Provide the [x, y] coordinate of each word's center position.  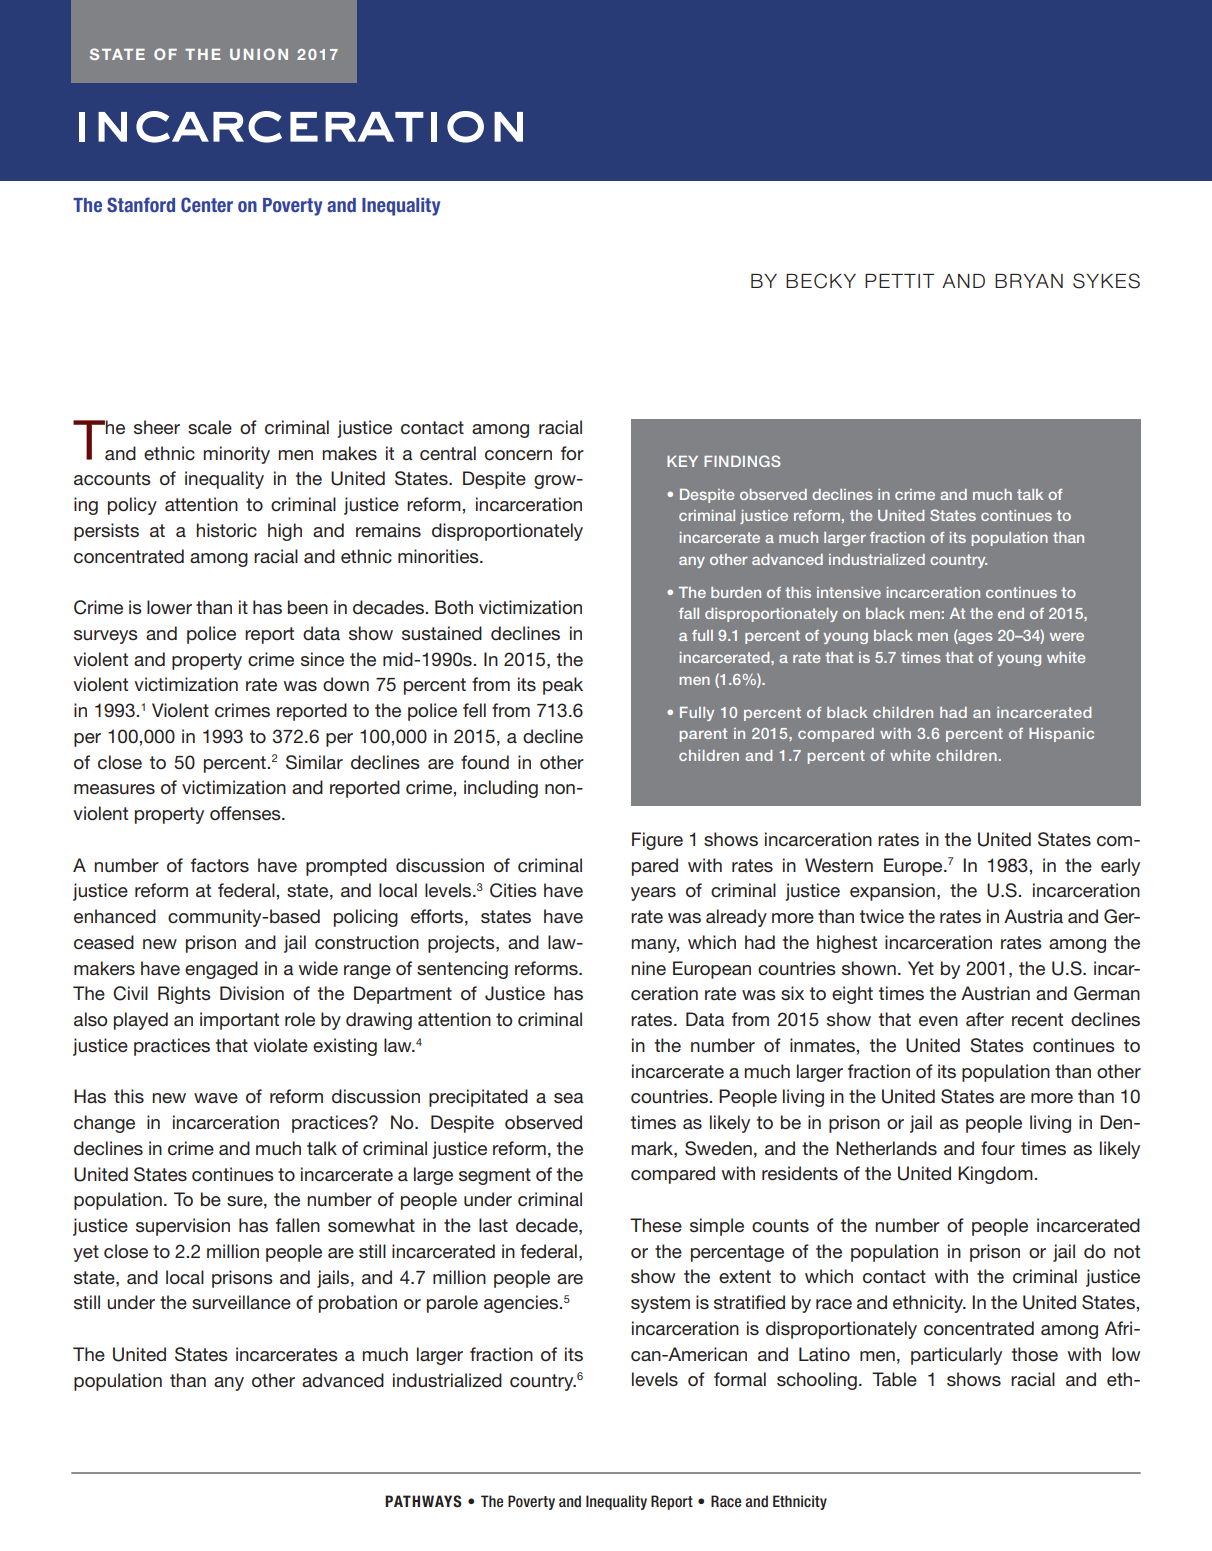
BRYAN [1029, 281]
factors [220, 865]
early [1120, 867]
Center [207, 205]
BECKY [821, 281]
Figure [657, 841]
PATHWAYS [423, 1501]
